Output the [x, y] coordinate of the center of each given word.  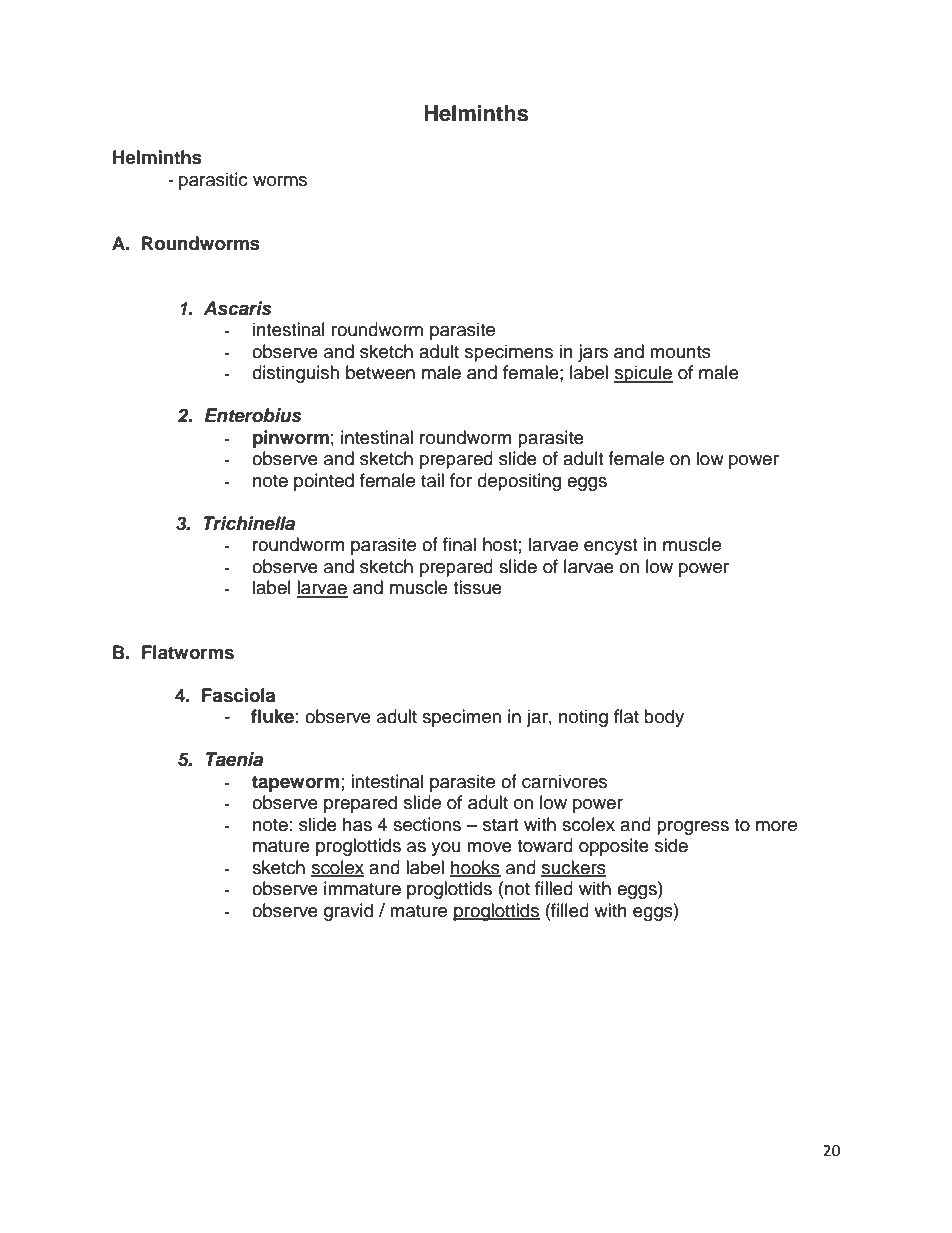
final [459, 544]
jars [593, 353]
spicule [643, 374]
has [357, 824]
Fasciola [238, 695]
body [664, 718]
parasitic [213, 181]
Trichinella [249, 523]
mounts [680, 352]
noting [583, 718]
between [380, 372]
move [489, 847]
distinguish [295, 374]
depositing [519, 482]
